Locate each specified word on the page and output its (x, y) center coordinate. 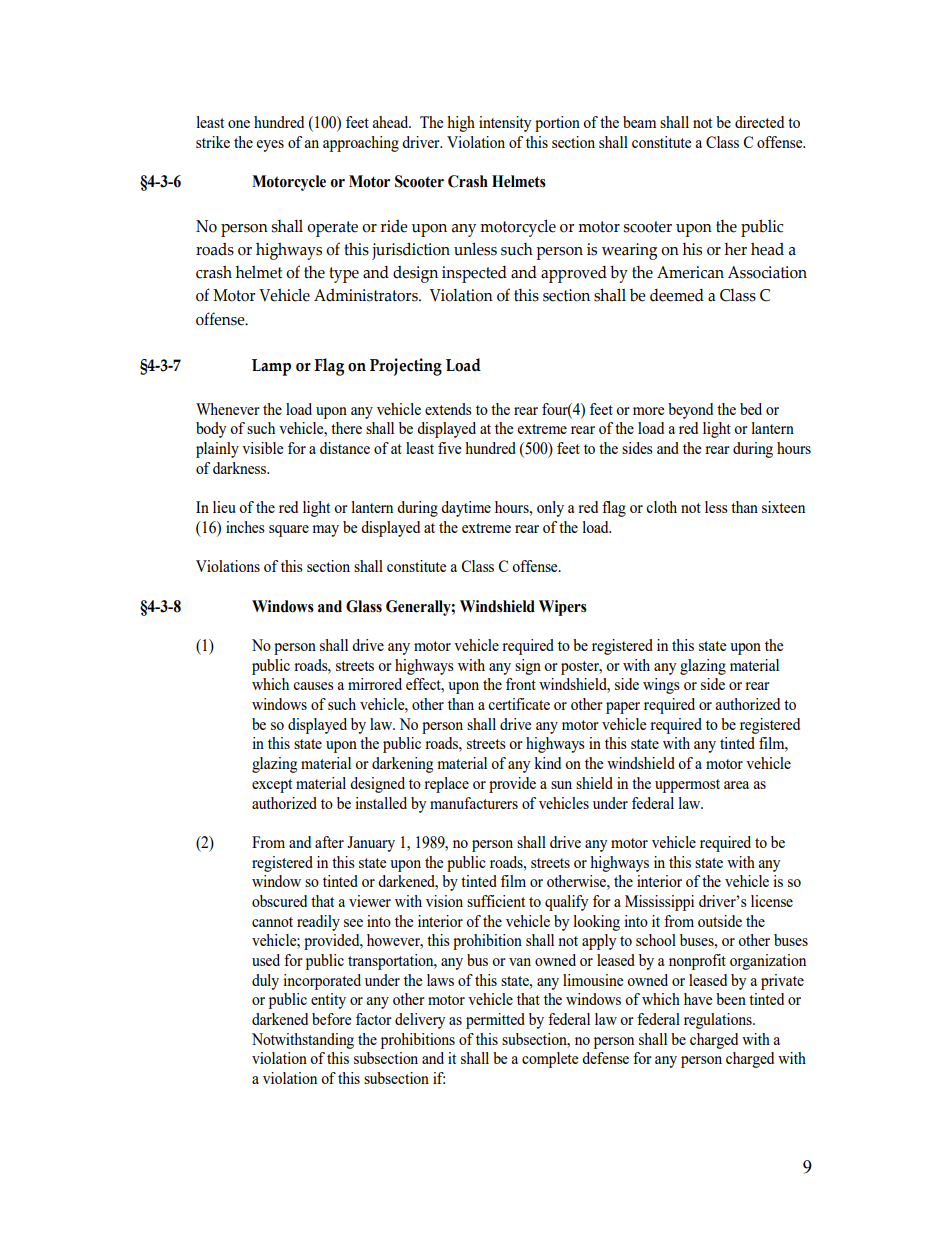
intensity (505, 124)
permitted (495, 1021)
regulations (719, 1021)
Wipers (563, 608)
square (289, 531)
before (331, 1019)
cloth (661, 507)
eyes (270, 146)
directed (759, 122)
